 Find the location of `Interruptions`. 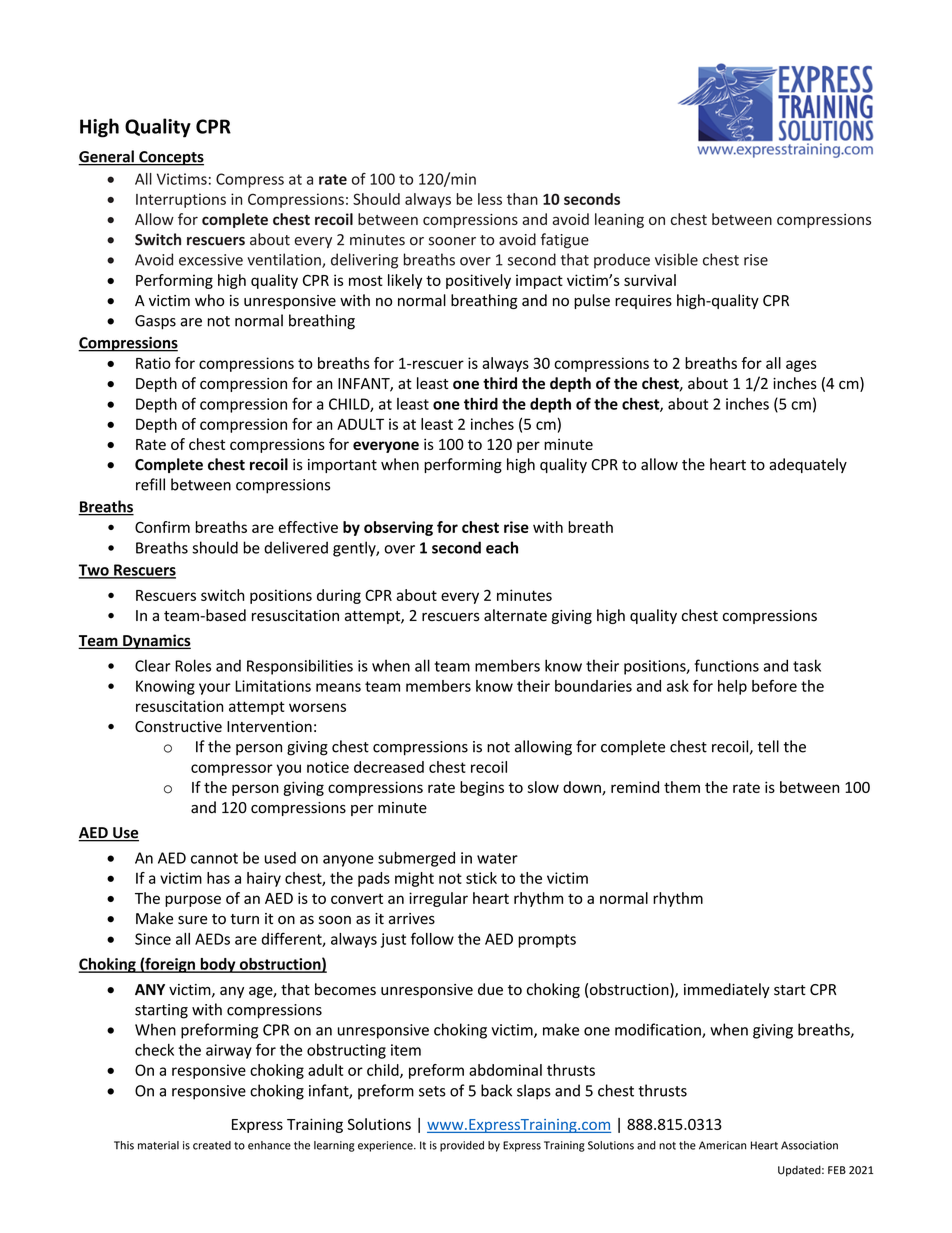

Interruptions is located at coordinates (181, 200).
